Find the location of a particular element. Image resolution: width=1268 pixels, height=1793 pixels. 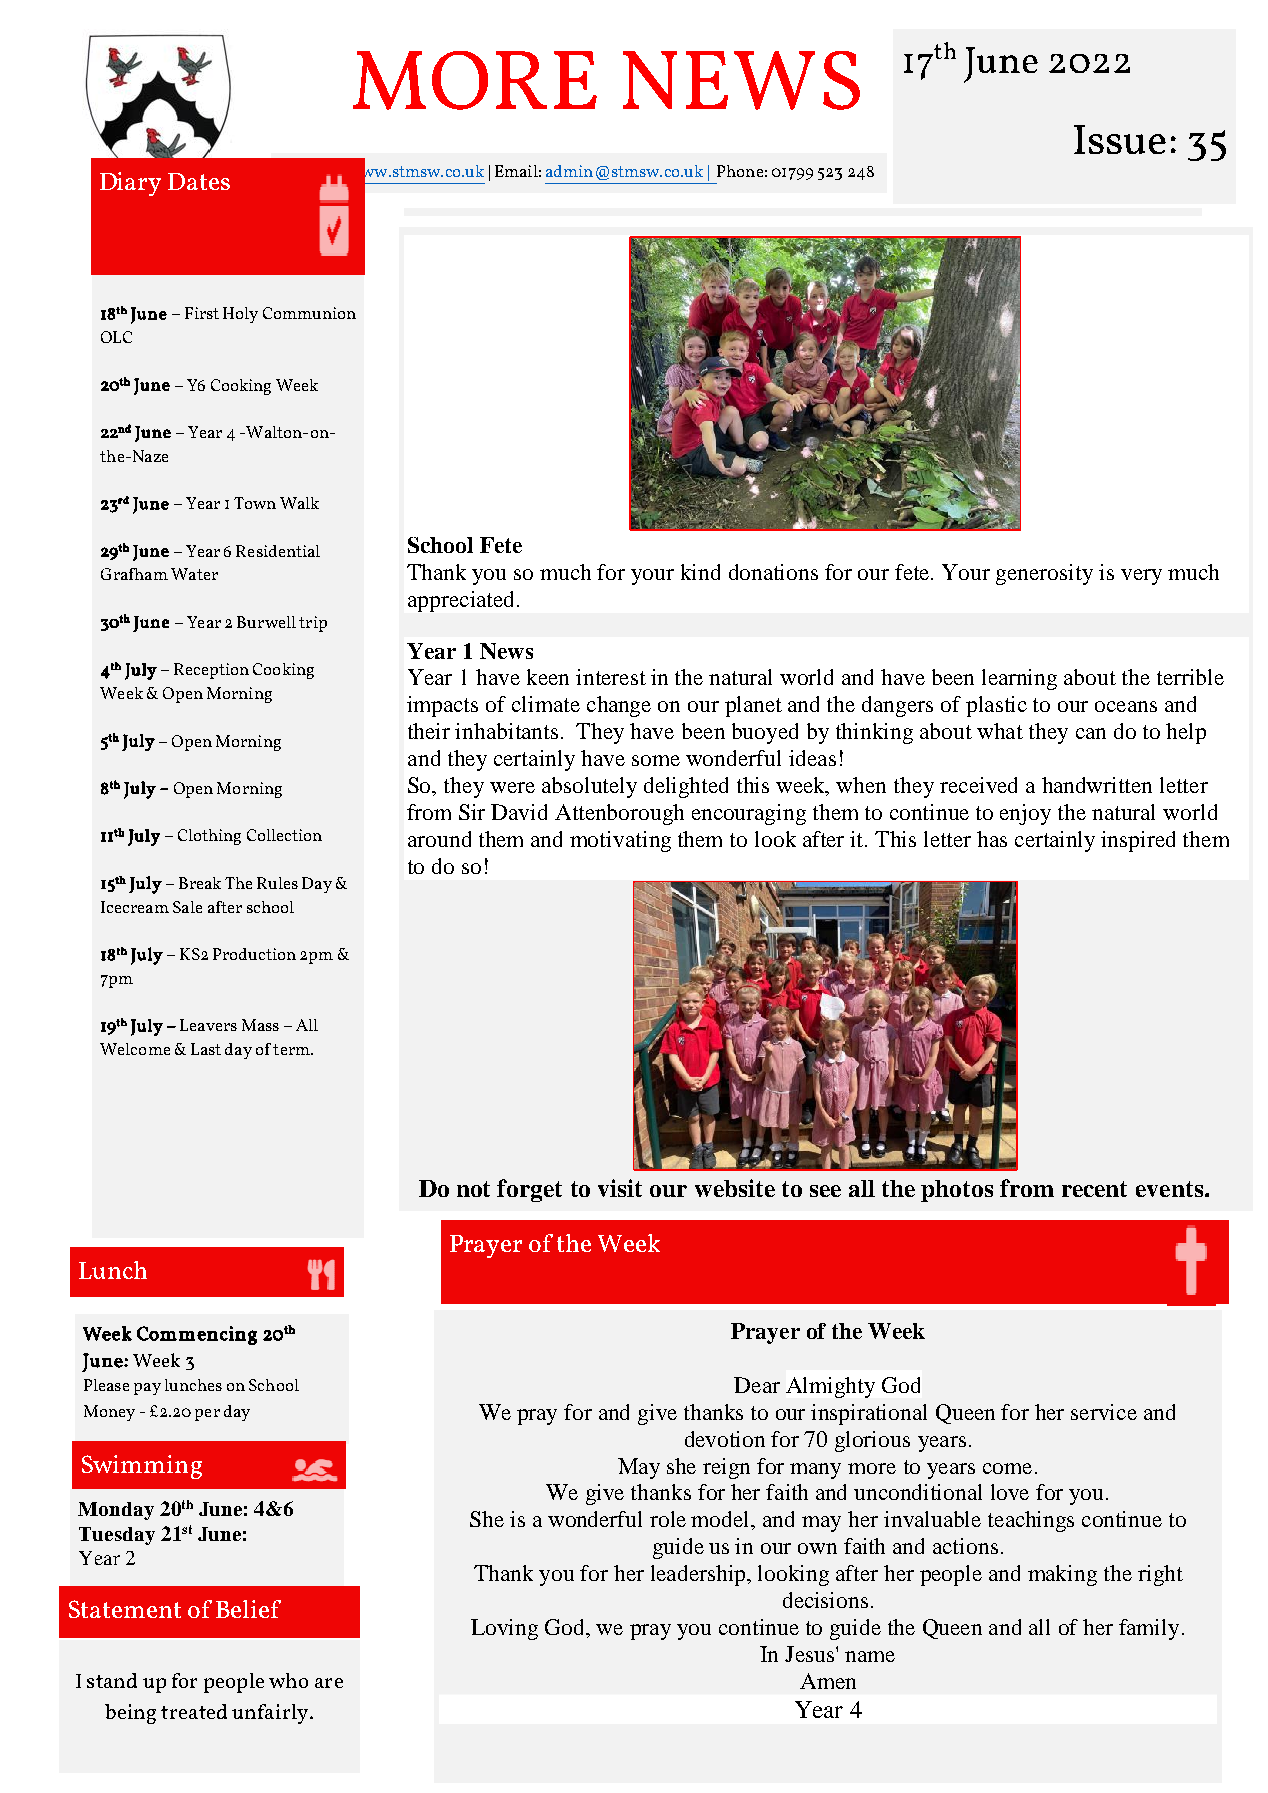

Dear is located at coordinates (757, 1385).
